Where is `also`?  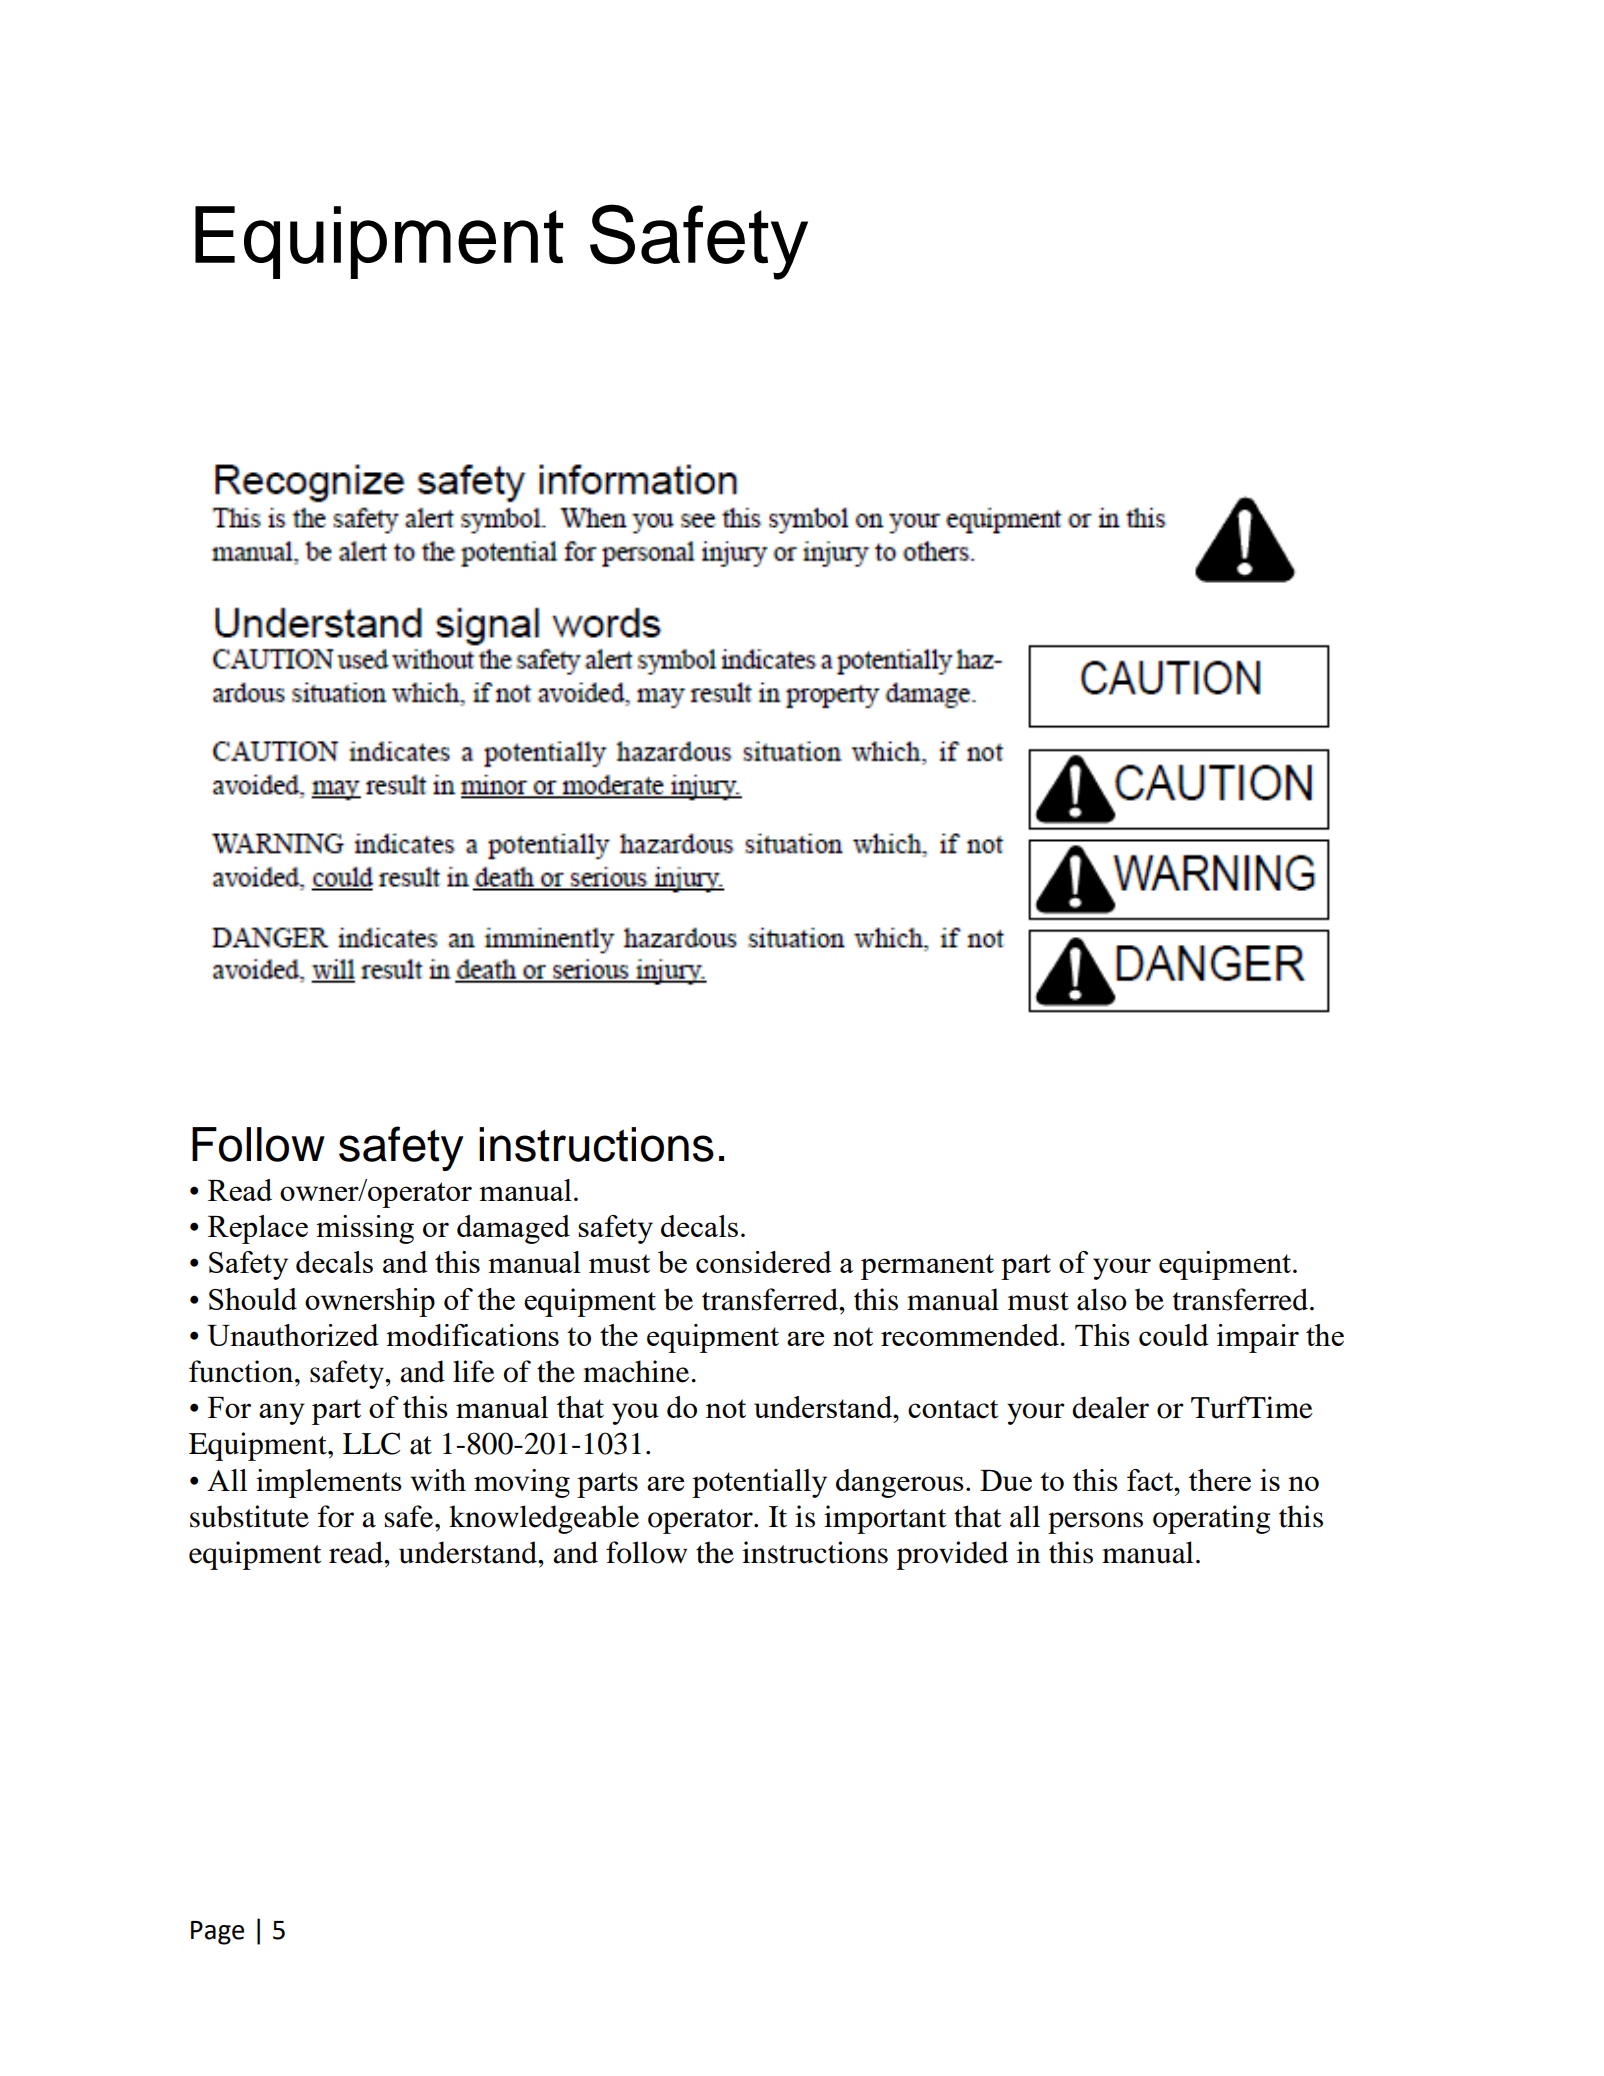
also is located at coordinates (1102, 1299).
